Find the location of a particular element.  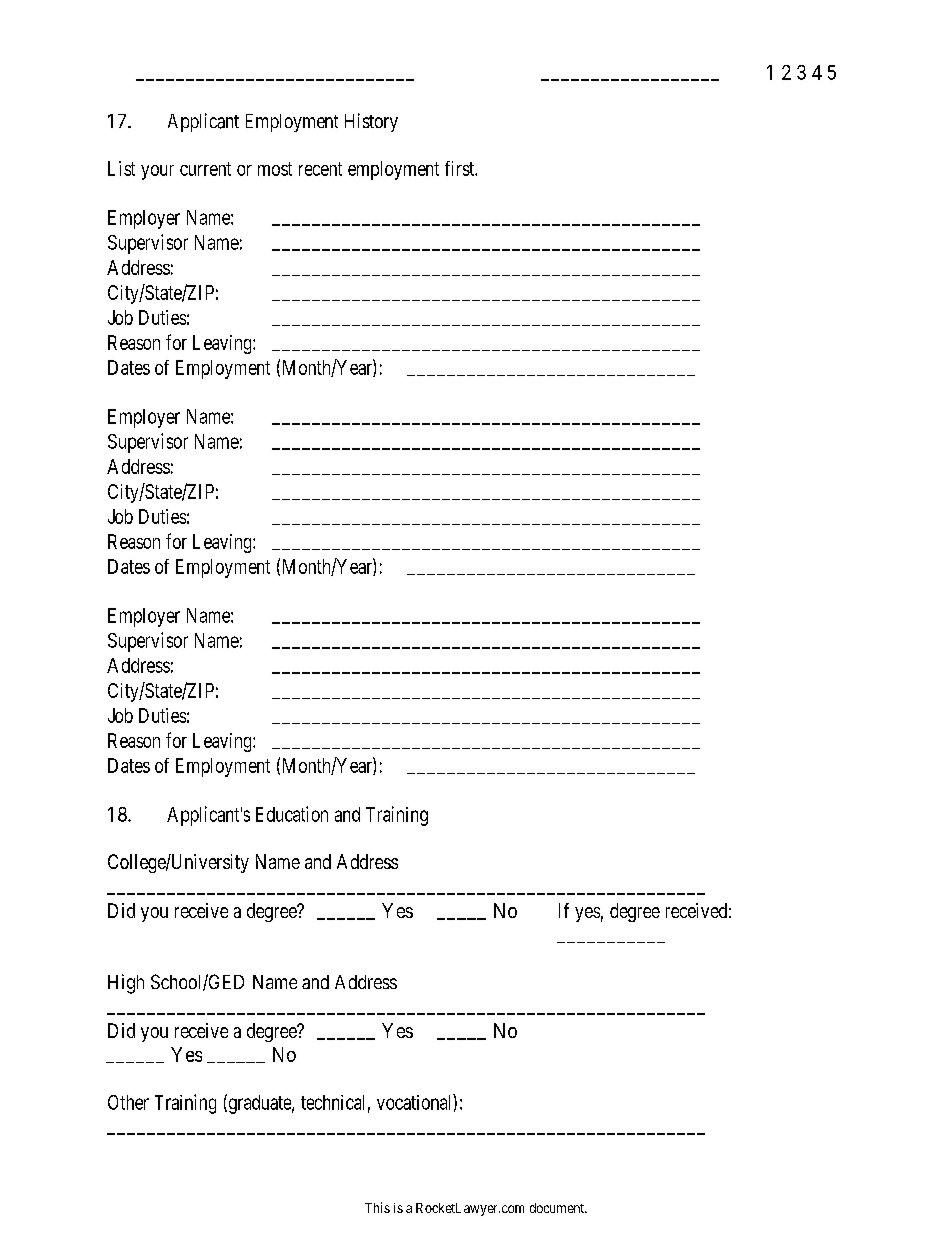

Education is located at coordinates (292, 814).
